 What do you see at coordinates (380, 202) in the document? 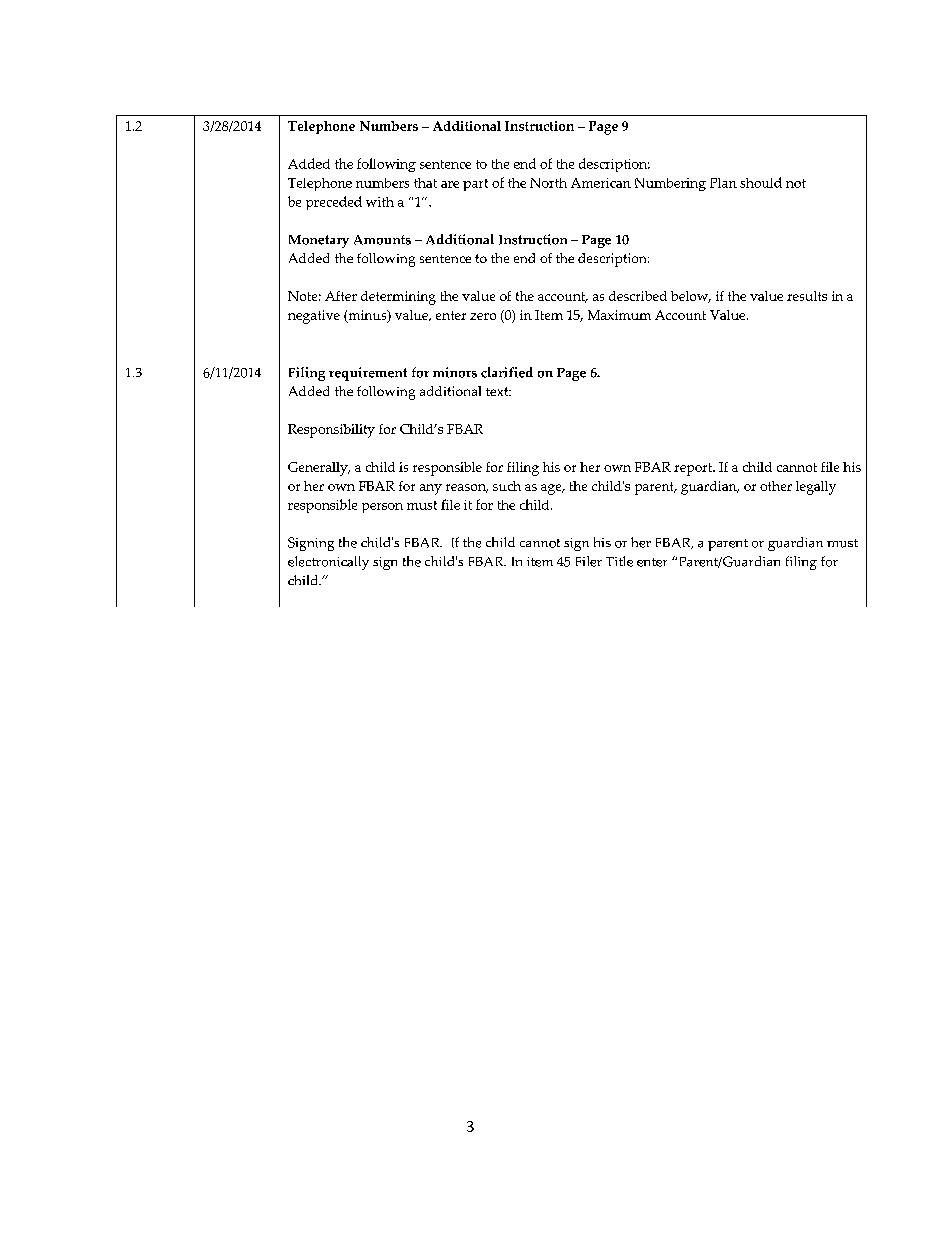
I see `with` at bounding box center [380, 202].
